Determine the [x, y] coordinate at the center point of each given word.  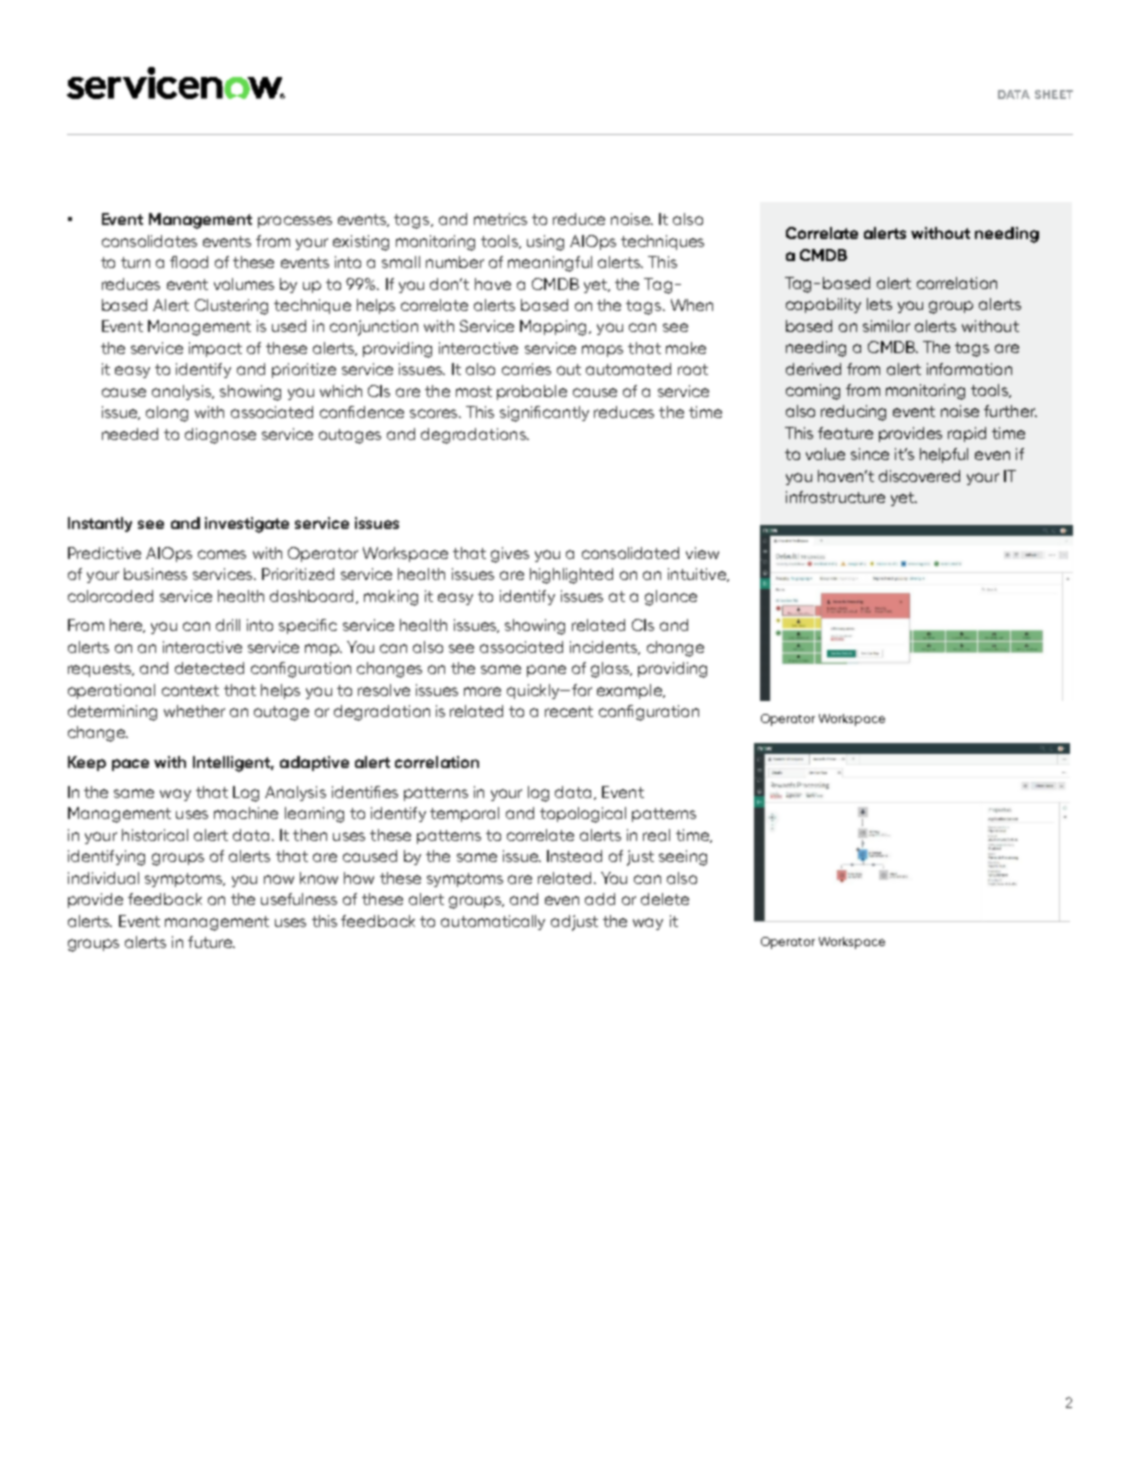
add [600, 899]
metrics [500, 219]
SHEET [1054, 94]
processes [295, 222]
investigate [247, 525]
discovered [919, 476]
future [211, 942]
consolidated [630, 553]
